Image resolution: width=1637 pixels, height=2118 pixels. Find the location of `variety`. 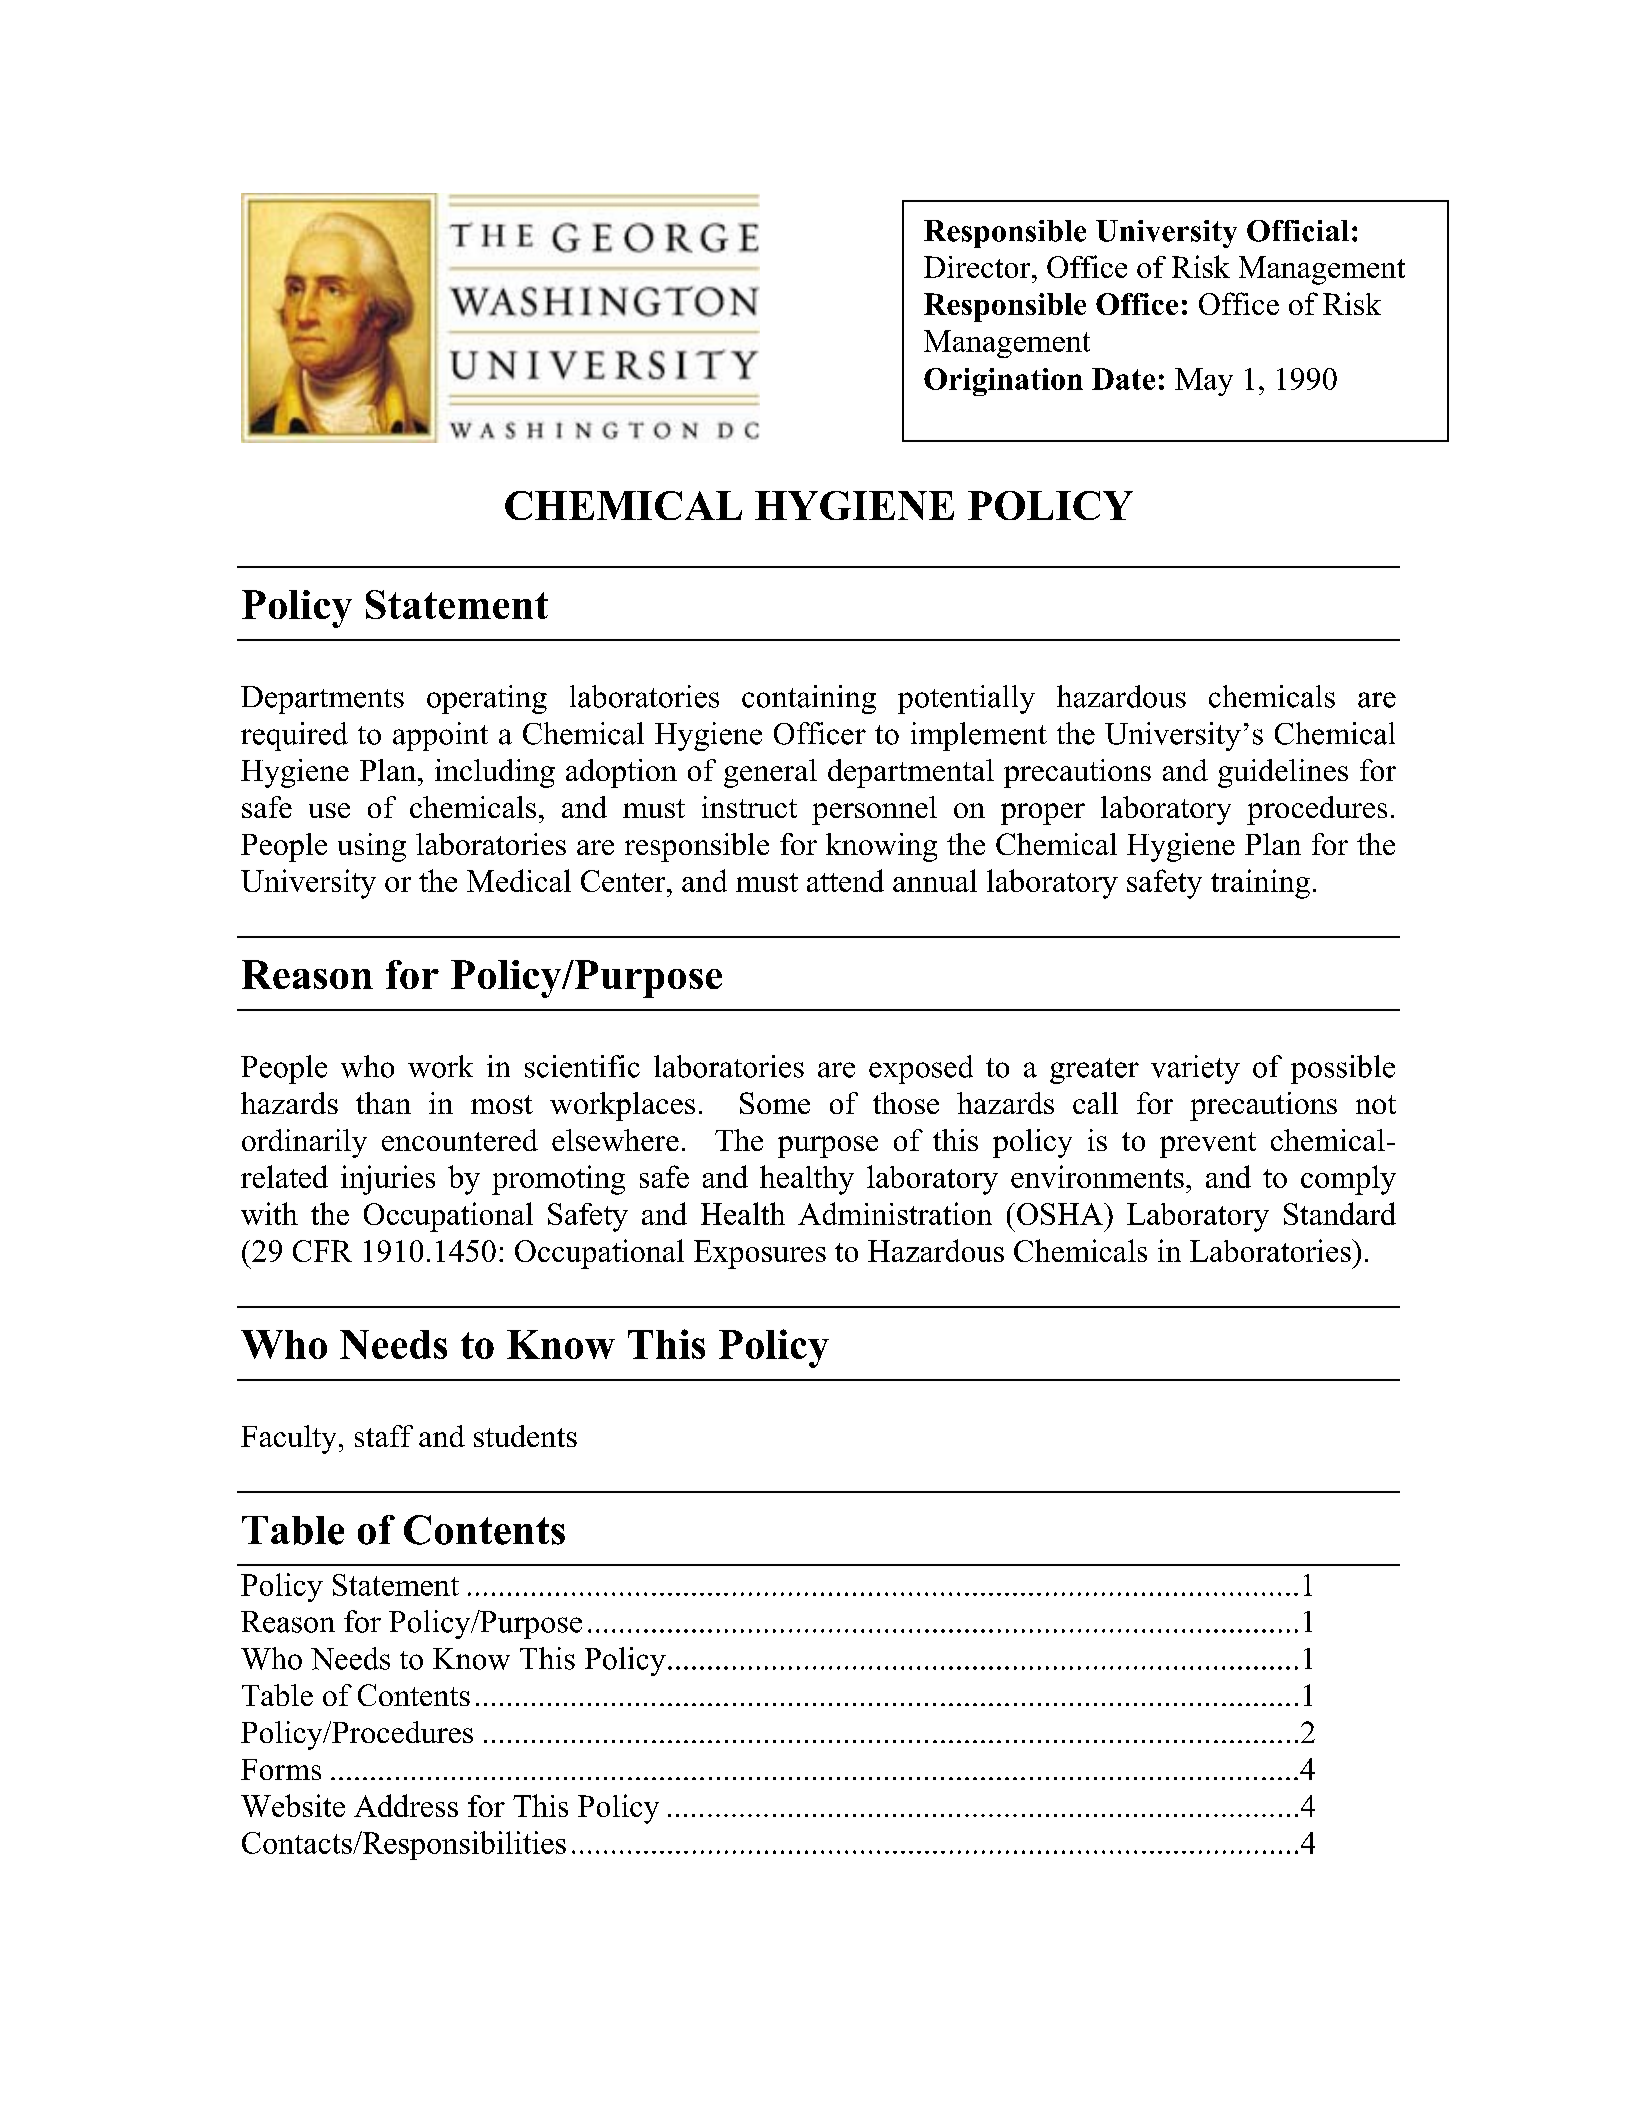

variety is located at coordinates (1195, 1069).
